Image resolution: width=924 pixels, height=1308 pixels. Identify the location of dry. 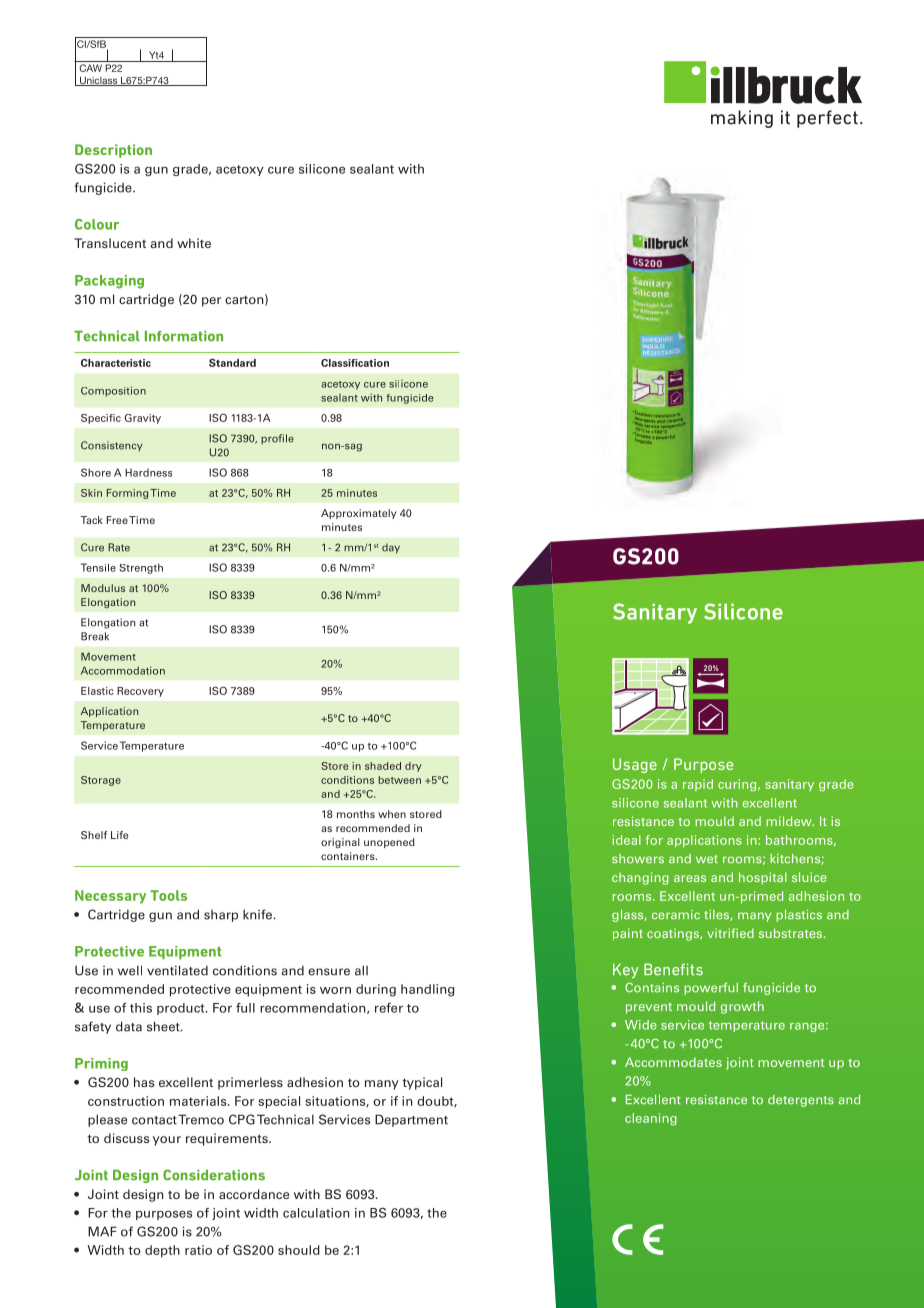
(413, 767).
